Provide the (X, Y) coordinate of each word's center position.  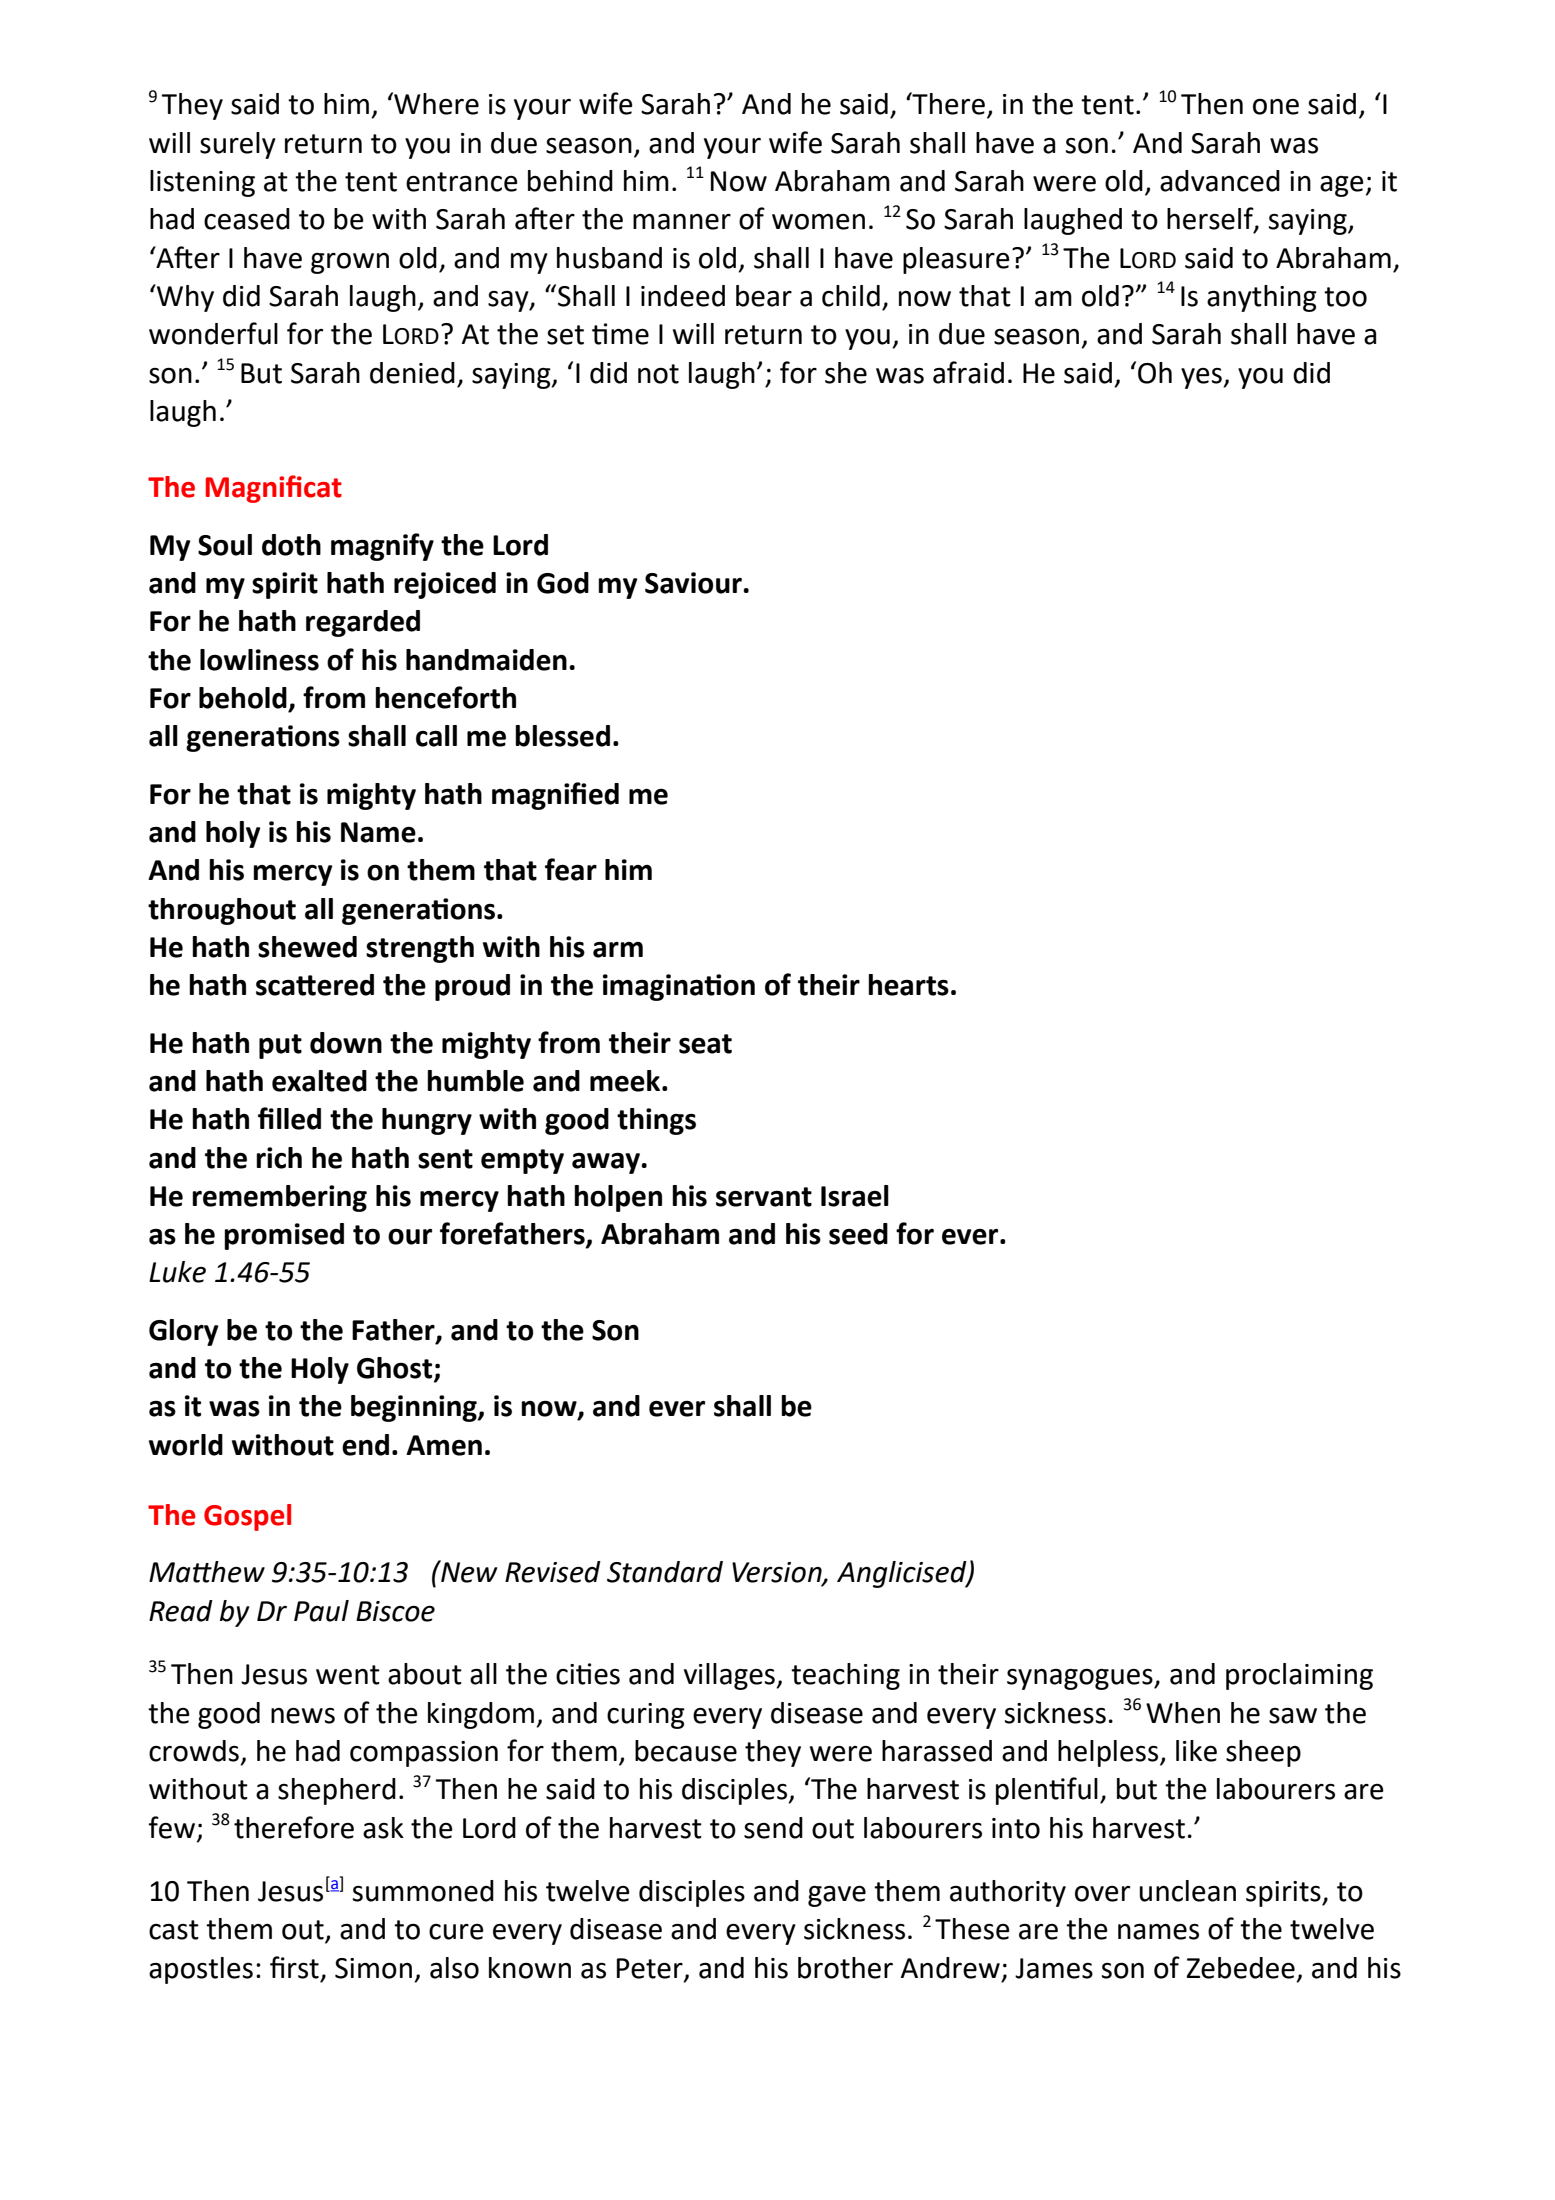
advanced (1220, 181)
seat (705, 1044)
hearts (908, 985)
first (294, 1967)
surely (238, 145)
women (818, 222)
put (280, 1046)
